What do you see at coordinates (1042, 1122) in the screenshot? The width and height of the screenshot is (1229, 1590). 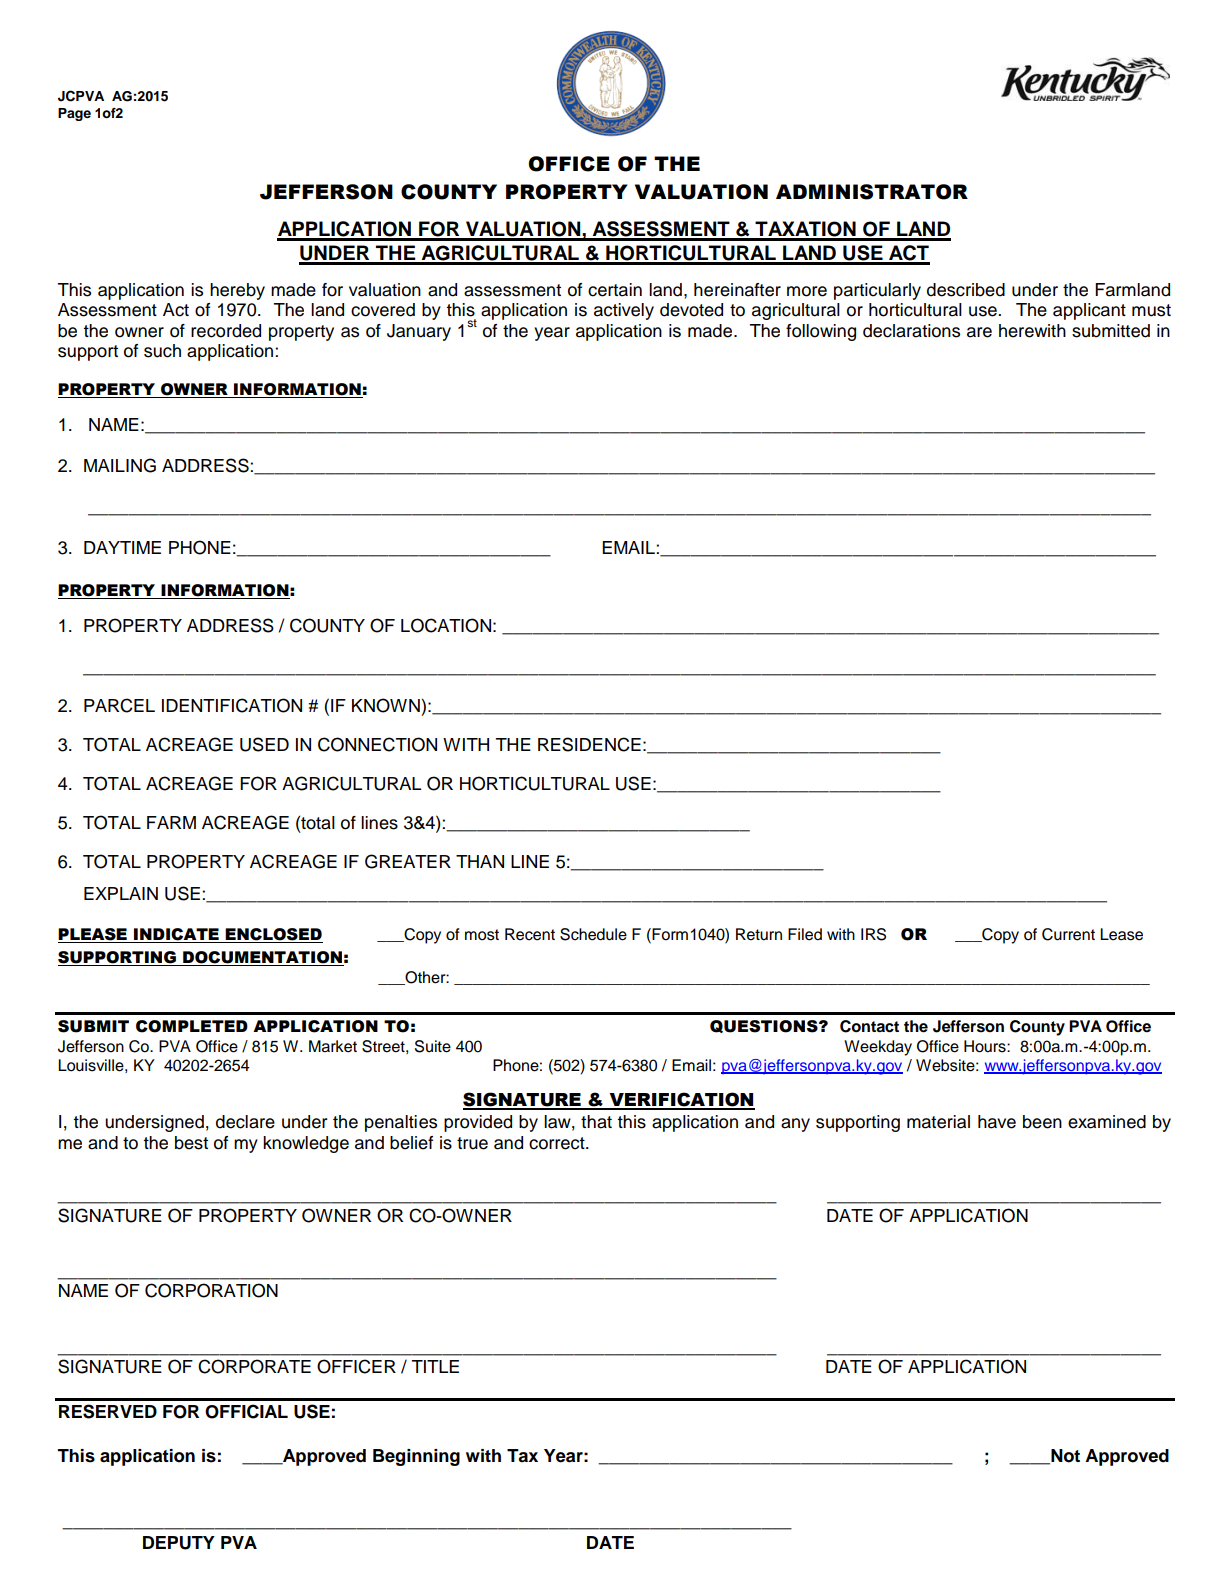 I see `been` at bounding box center [1042, 1122].
